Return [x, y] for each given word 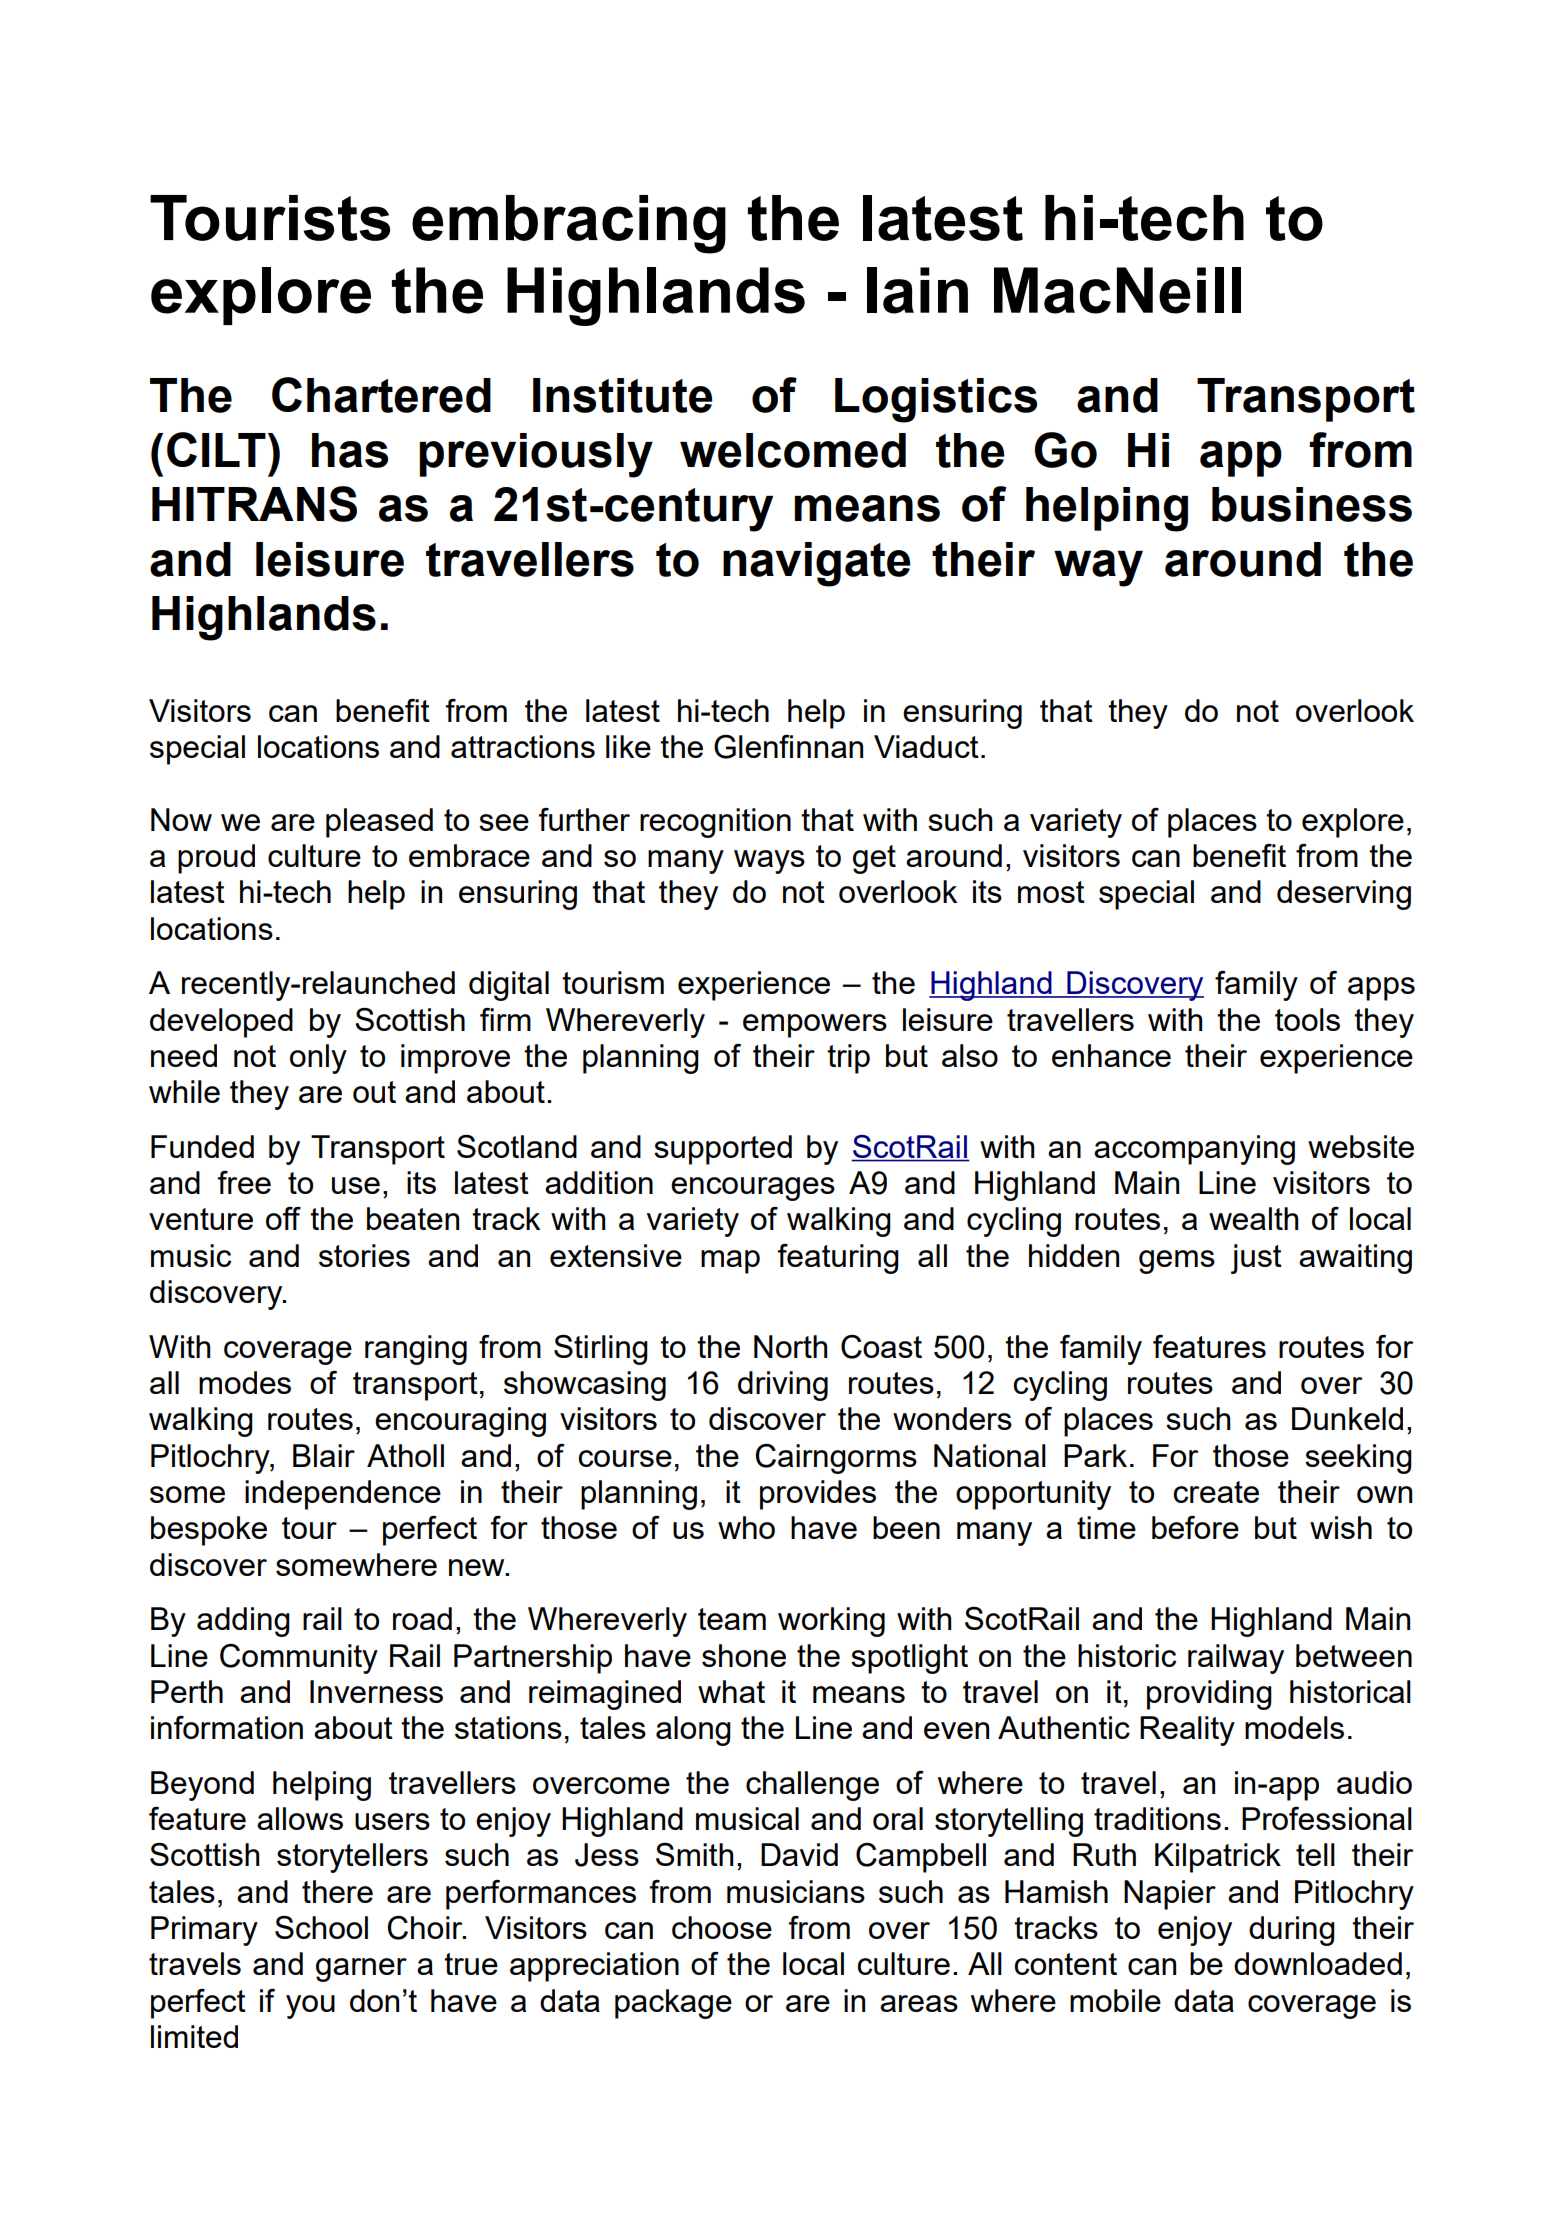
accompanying [1194, 1150]
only [318, 1059]
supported [723, 1150]
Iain [917, 290]
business [1312, 504]
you [310, 2007]
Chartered [381, 395]
